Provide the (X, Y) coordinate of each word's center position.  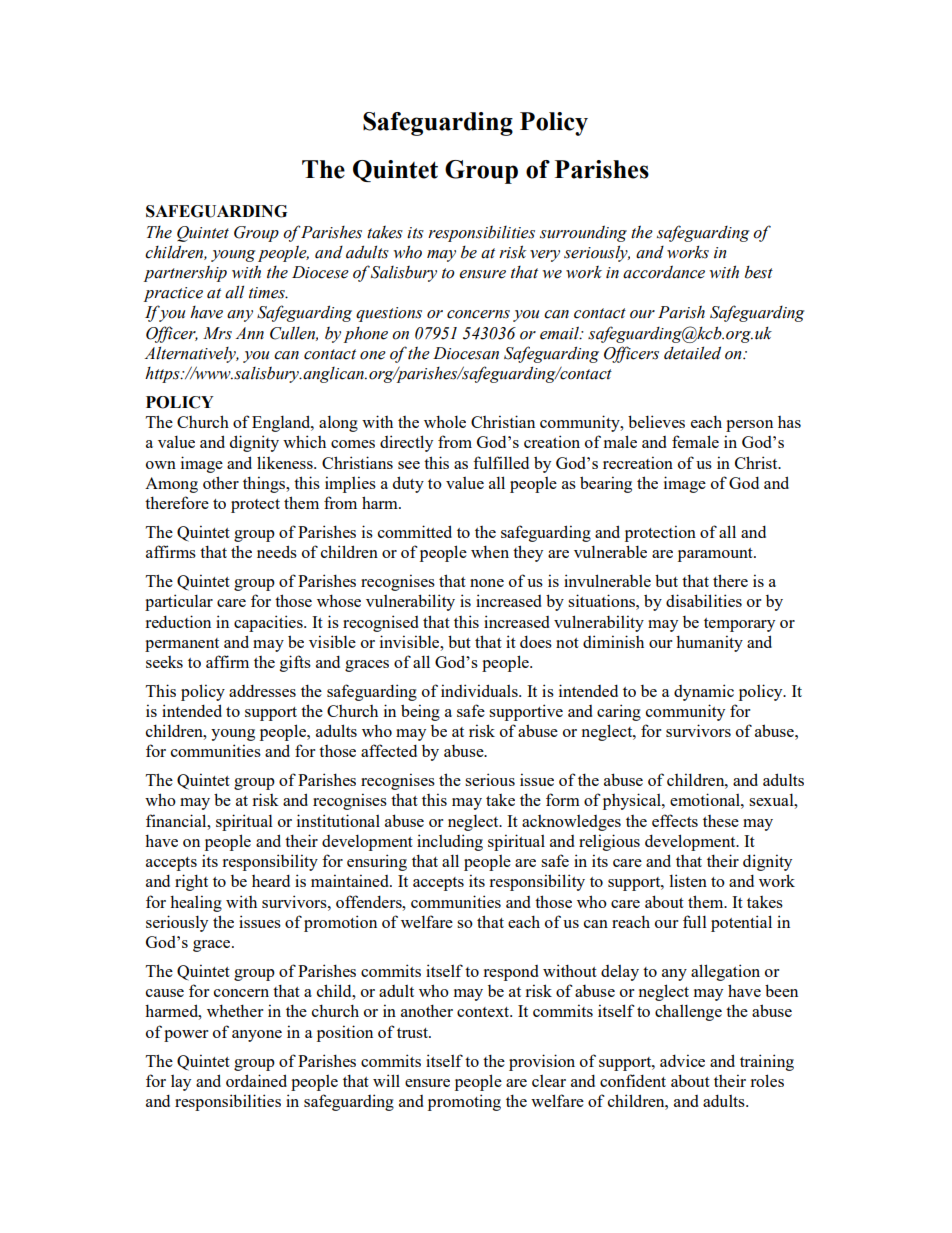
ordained (256, 1080)
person (749, 426)
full (695, 921)
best (759, 272)
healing (196, 903)
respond (511, 973)
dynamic (704, 692)
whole (445, 421)
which (304, 441)
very (545, 256)
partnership (185, 273)
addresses (262, 690)
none (487, 583)
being (420, 712)
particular (179, 602)
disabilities (704, 600)
